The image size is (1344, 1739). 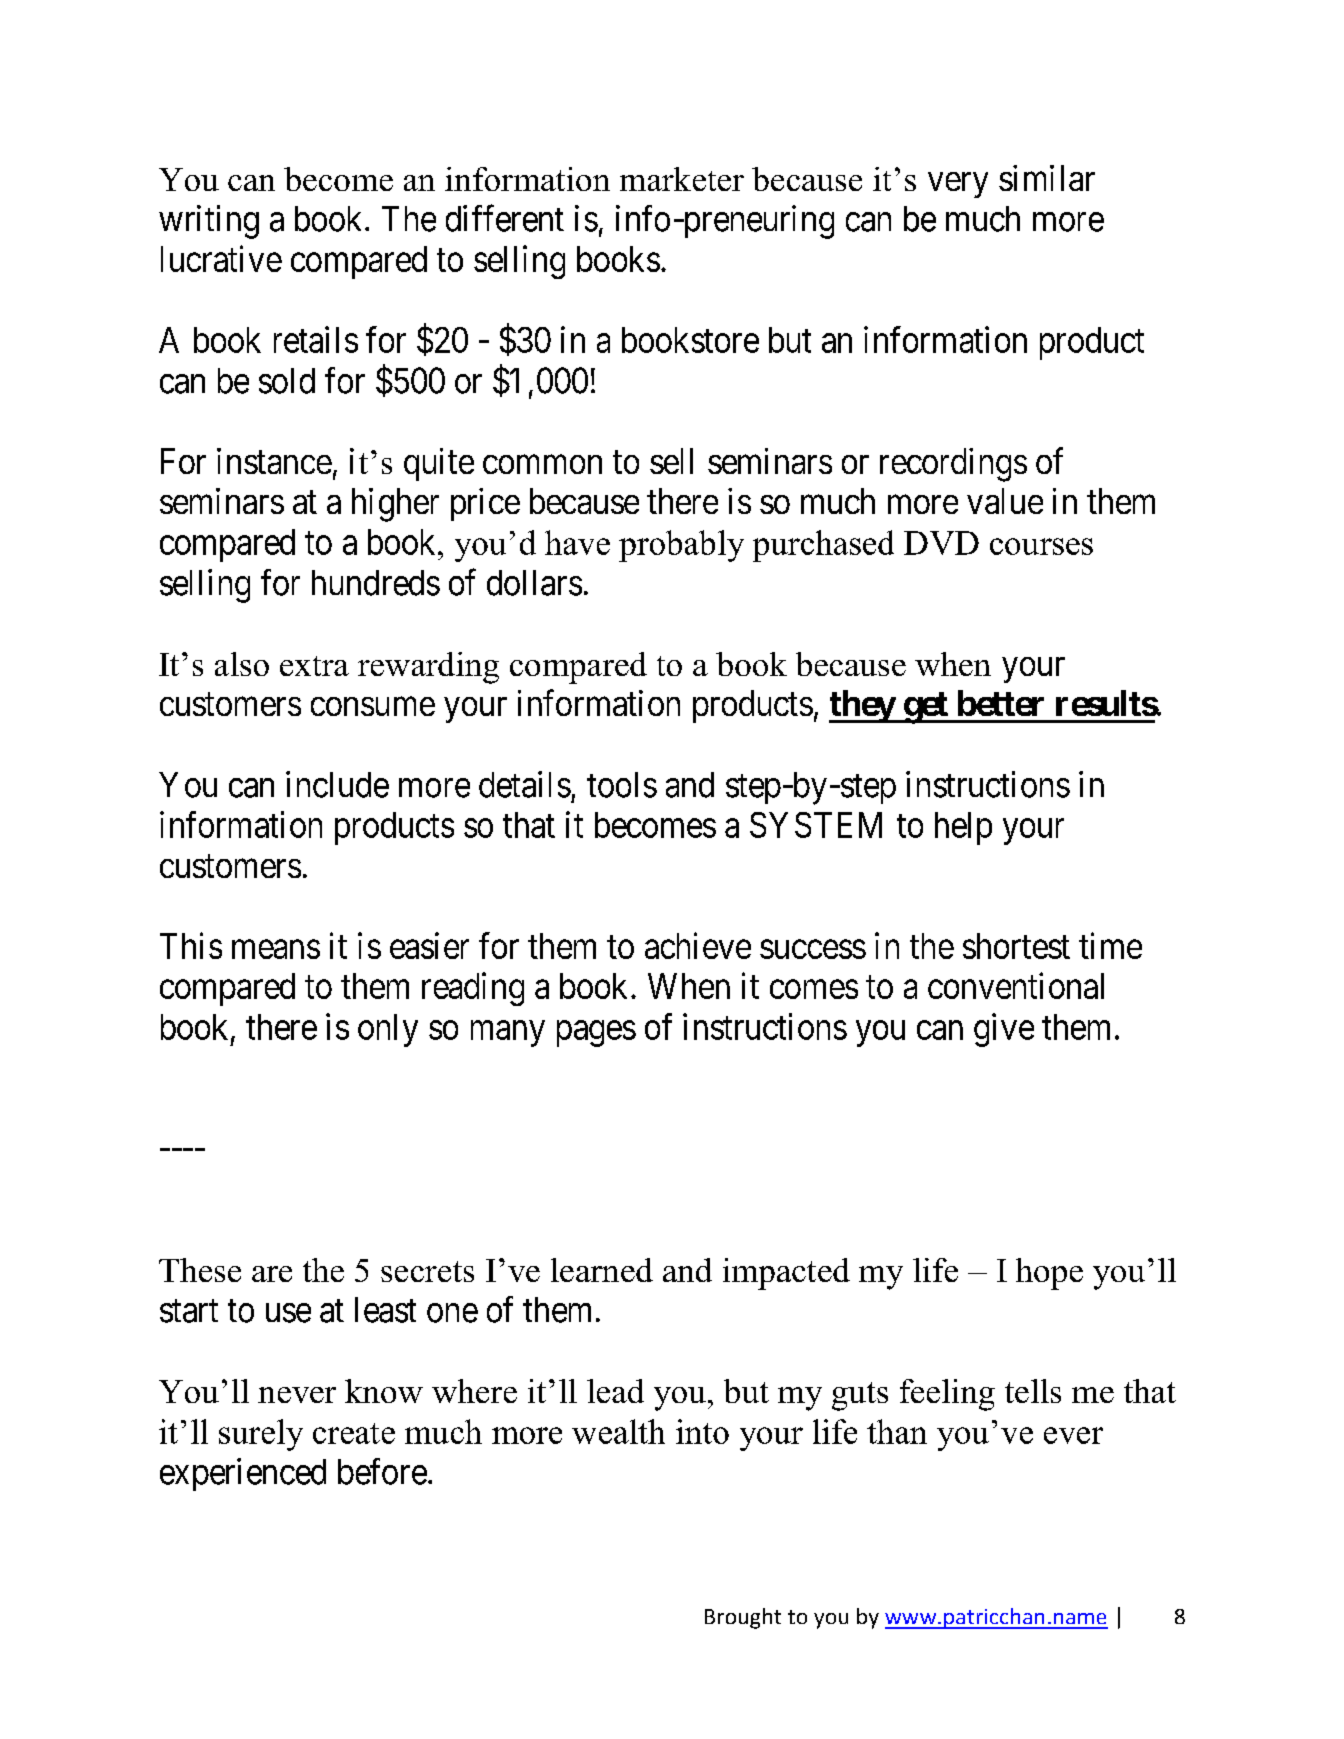 What do you see at coordinates (897, 1431) in the screenshot?
I see `than` at bounding box center [897, 1431].
